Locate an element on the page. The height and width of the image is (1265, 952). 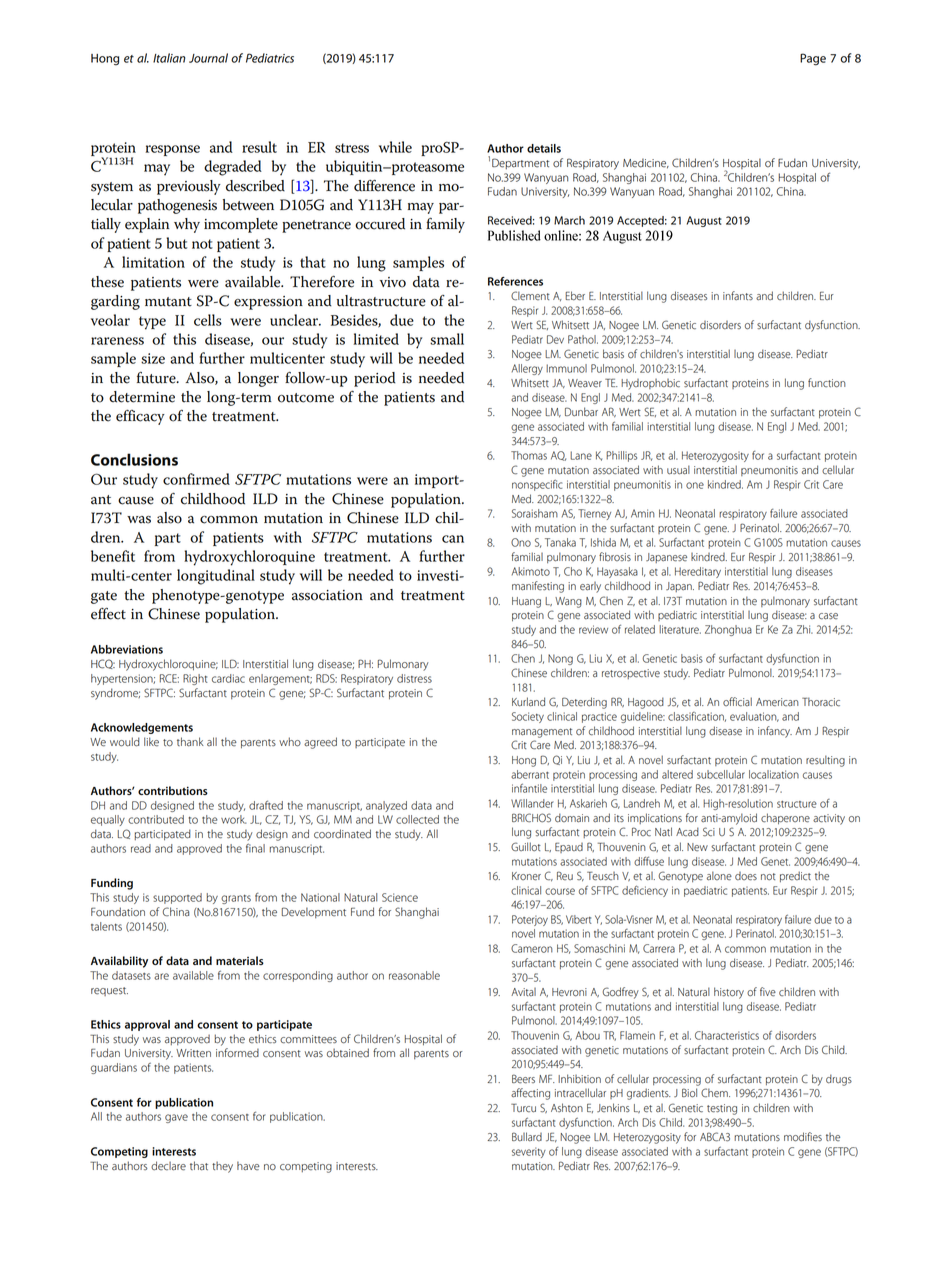
infants is located at coordinates (738, 296).
